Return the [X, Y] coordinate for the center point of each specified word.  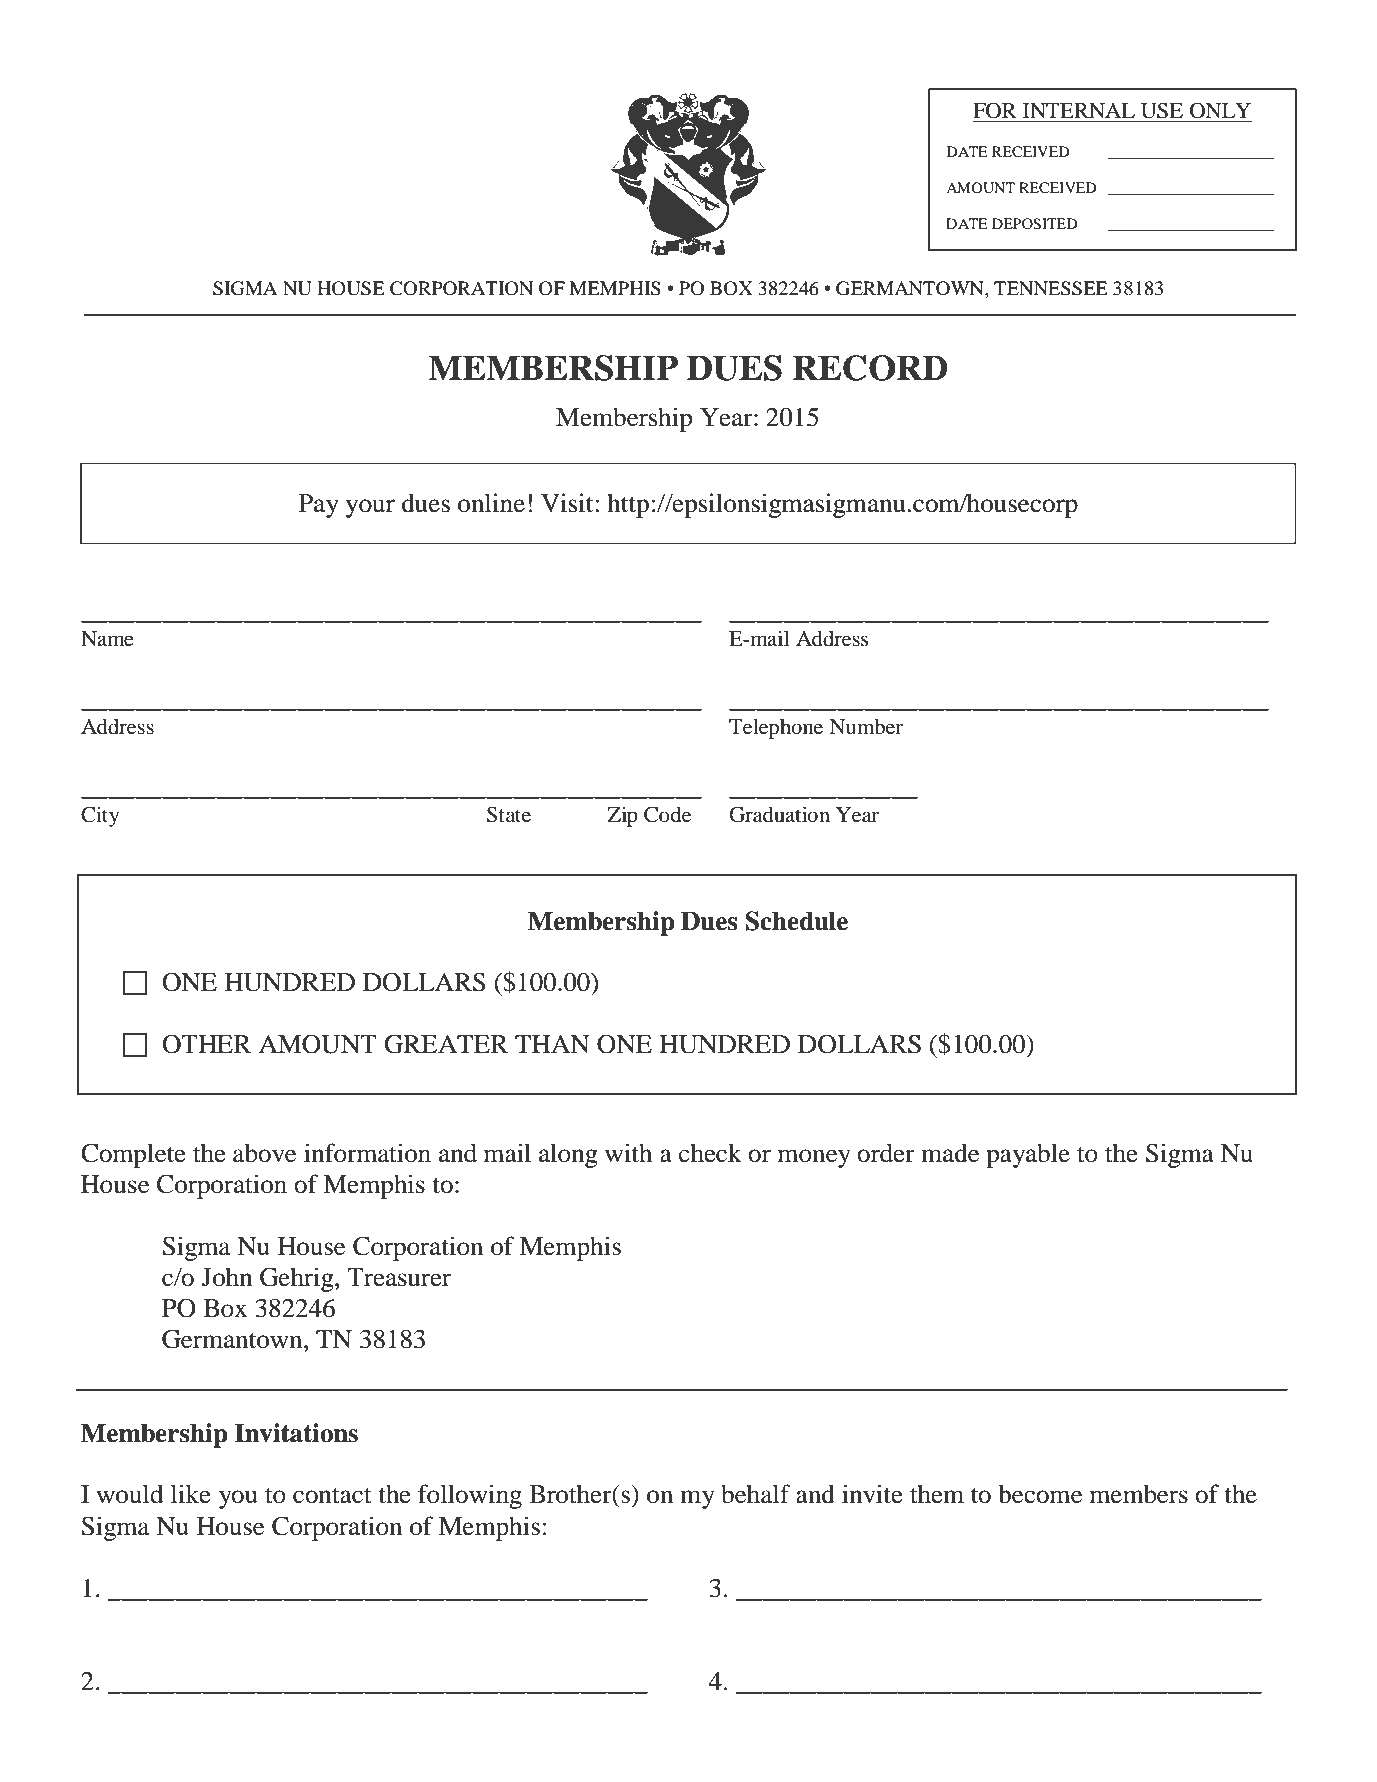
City [100, 816]
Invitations [296, 1433]
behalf [756, 1494]
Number [866, 726]
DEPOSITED [1035, 224]
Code [667, 814]
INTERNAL [1079, 110]
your [370, 508]
